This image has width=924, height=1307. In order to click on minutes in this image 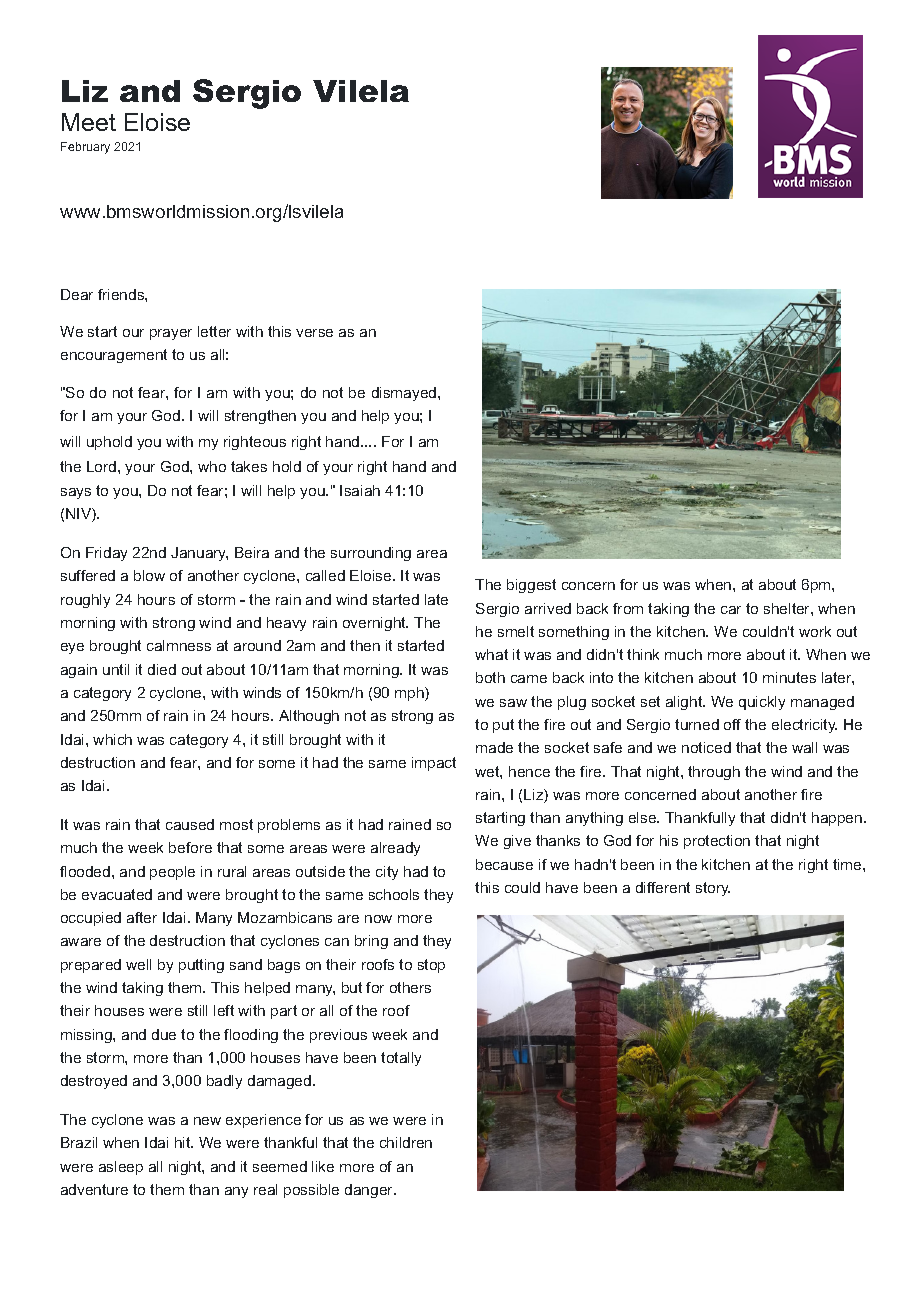, I will do `click(789, 677)`.
